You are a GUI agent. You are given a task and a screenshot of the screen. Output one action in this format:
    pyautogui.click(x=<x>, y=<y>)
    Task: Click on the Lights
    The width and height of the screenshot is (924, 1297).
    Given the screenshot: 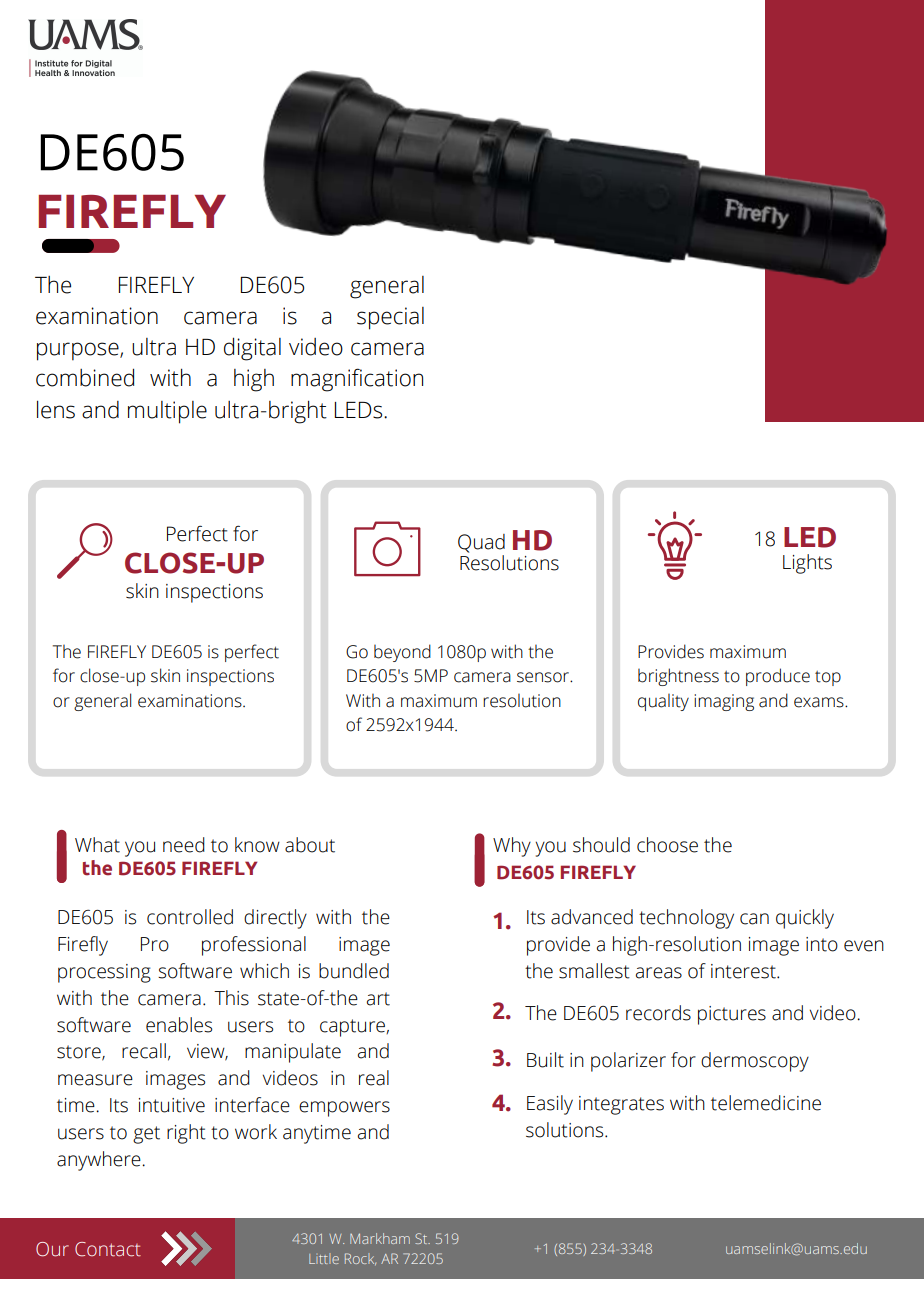 What is the action you would take?
    pyautogui.click(x=807, y=564)
